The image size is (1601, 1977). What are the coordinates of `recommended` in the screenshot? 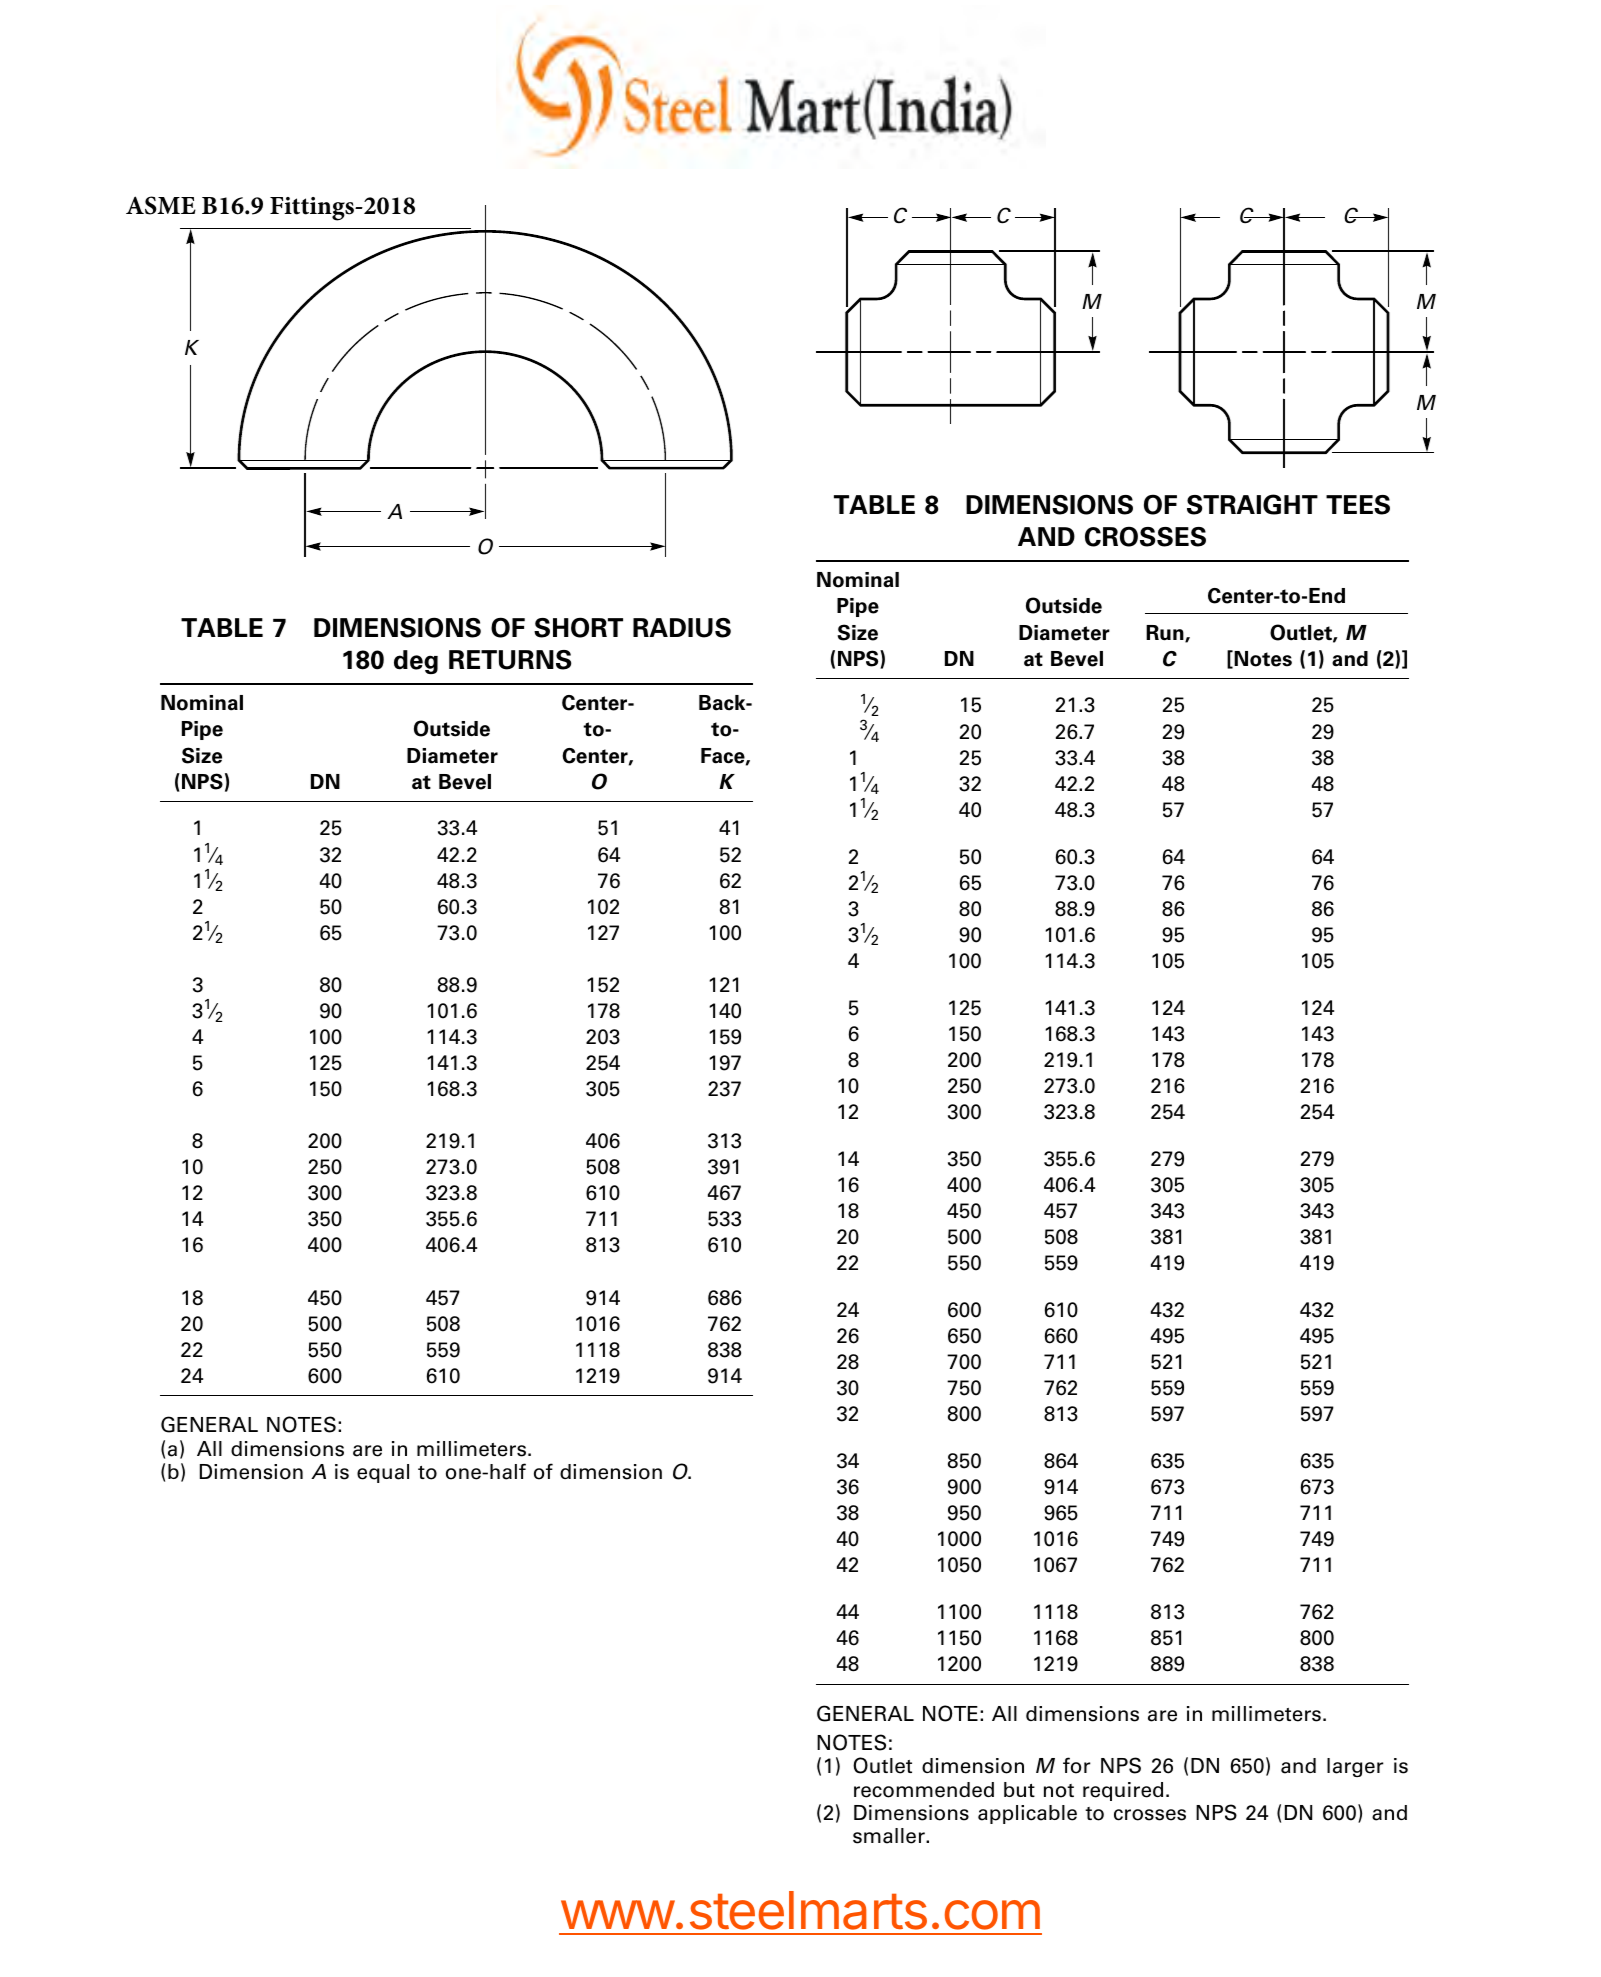 It's located at (924, 1790).
